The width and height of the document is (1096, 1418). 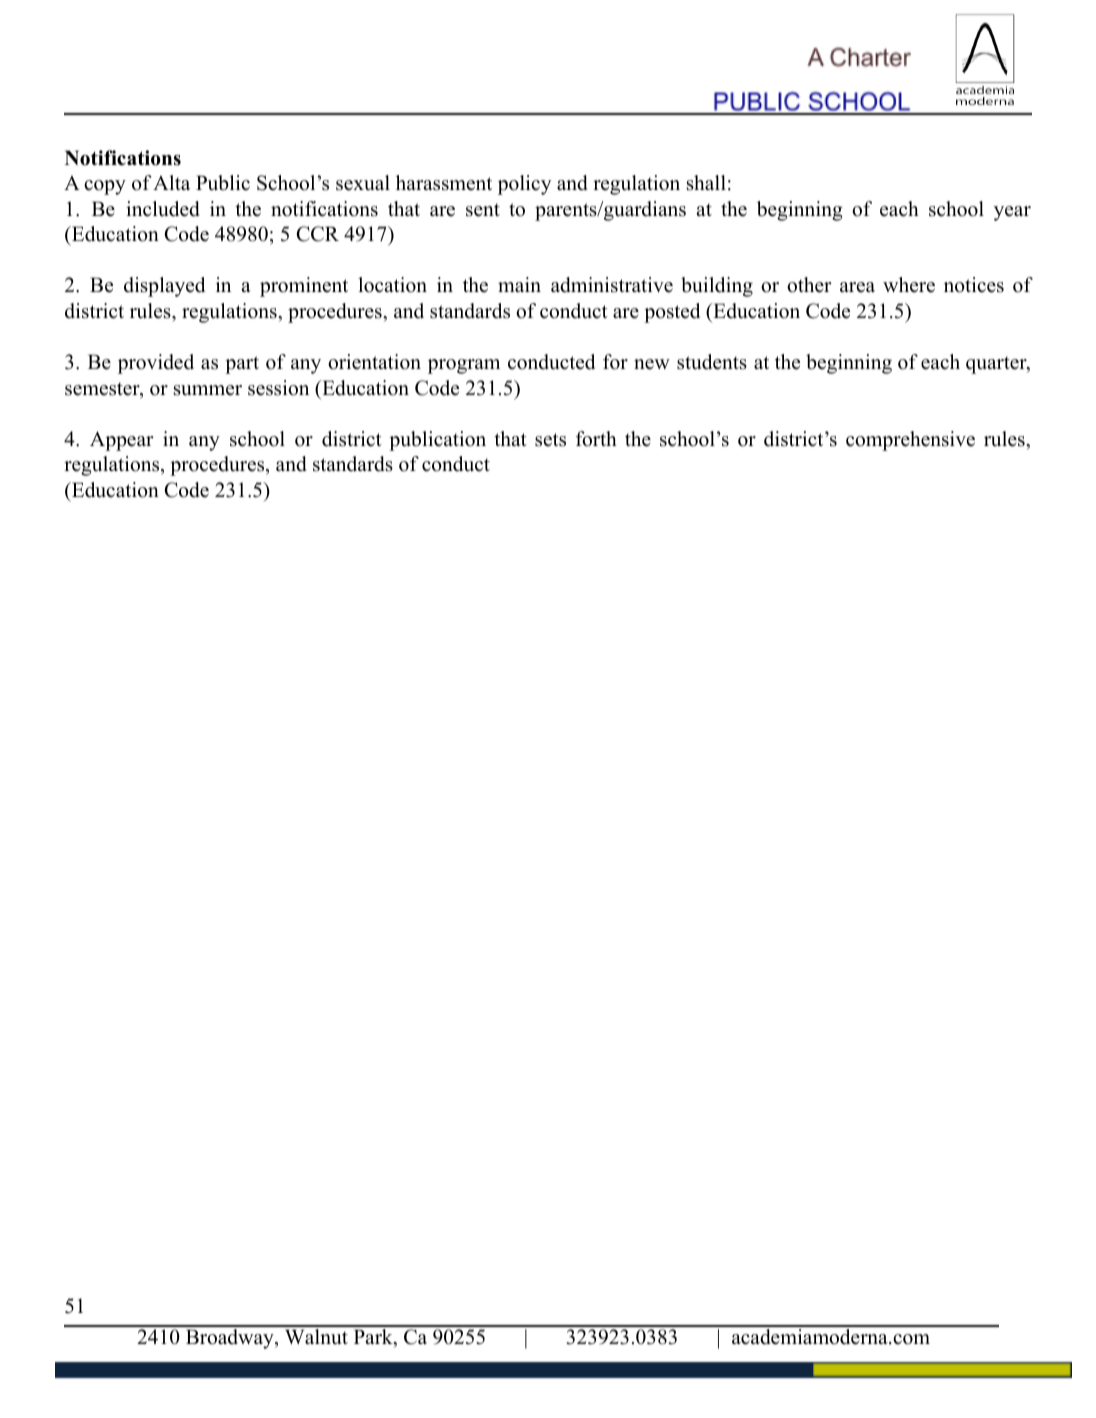 What do you see at coordinates (712, 362) in the document?
I see `students` at bounding box center [712, 362].
